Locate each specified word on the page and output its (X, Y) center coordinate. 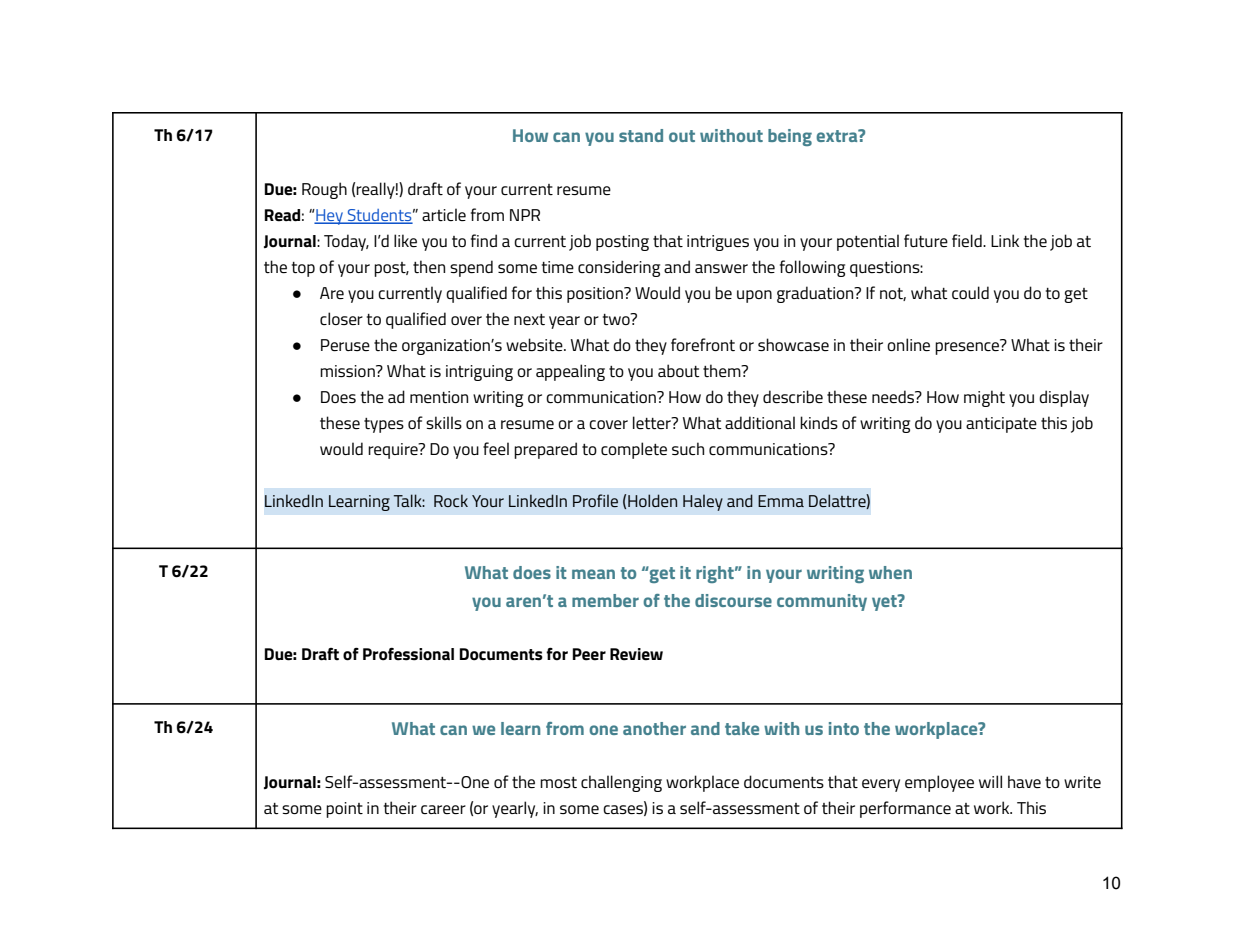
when (890, 572)
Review (636, 654)
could (970, 292)
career (443, 809)
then (429, 266)
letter (653, 423)
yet (885, 602)
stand (641, 135)
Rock (451, 500)
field (968, 240)
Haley (703, 502)
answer (721, 268)
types (384, 425)
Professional (408, 654)
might (984, 398)
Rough (324, 190)
